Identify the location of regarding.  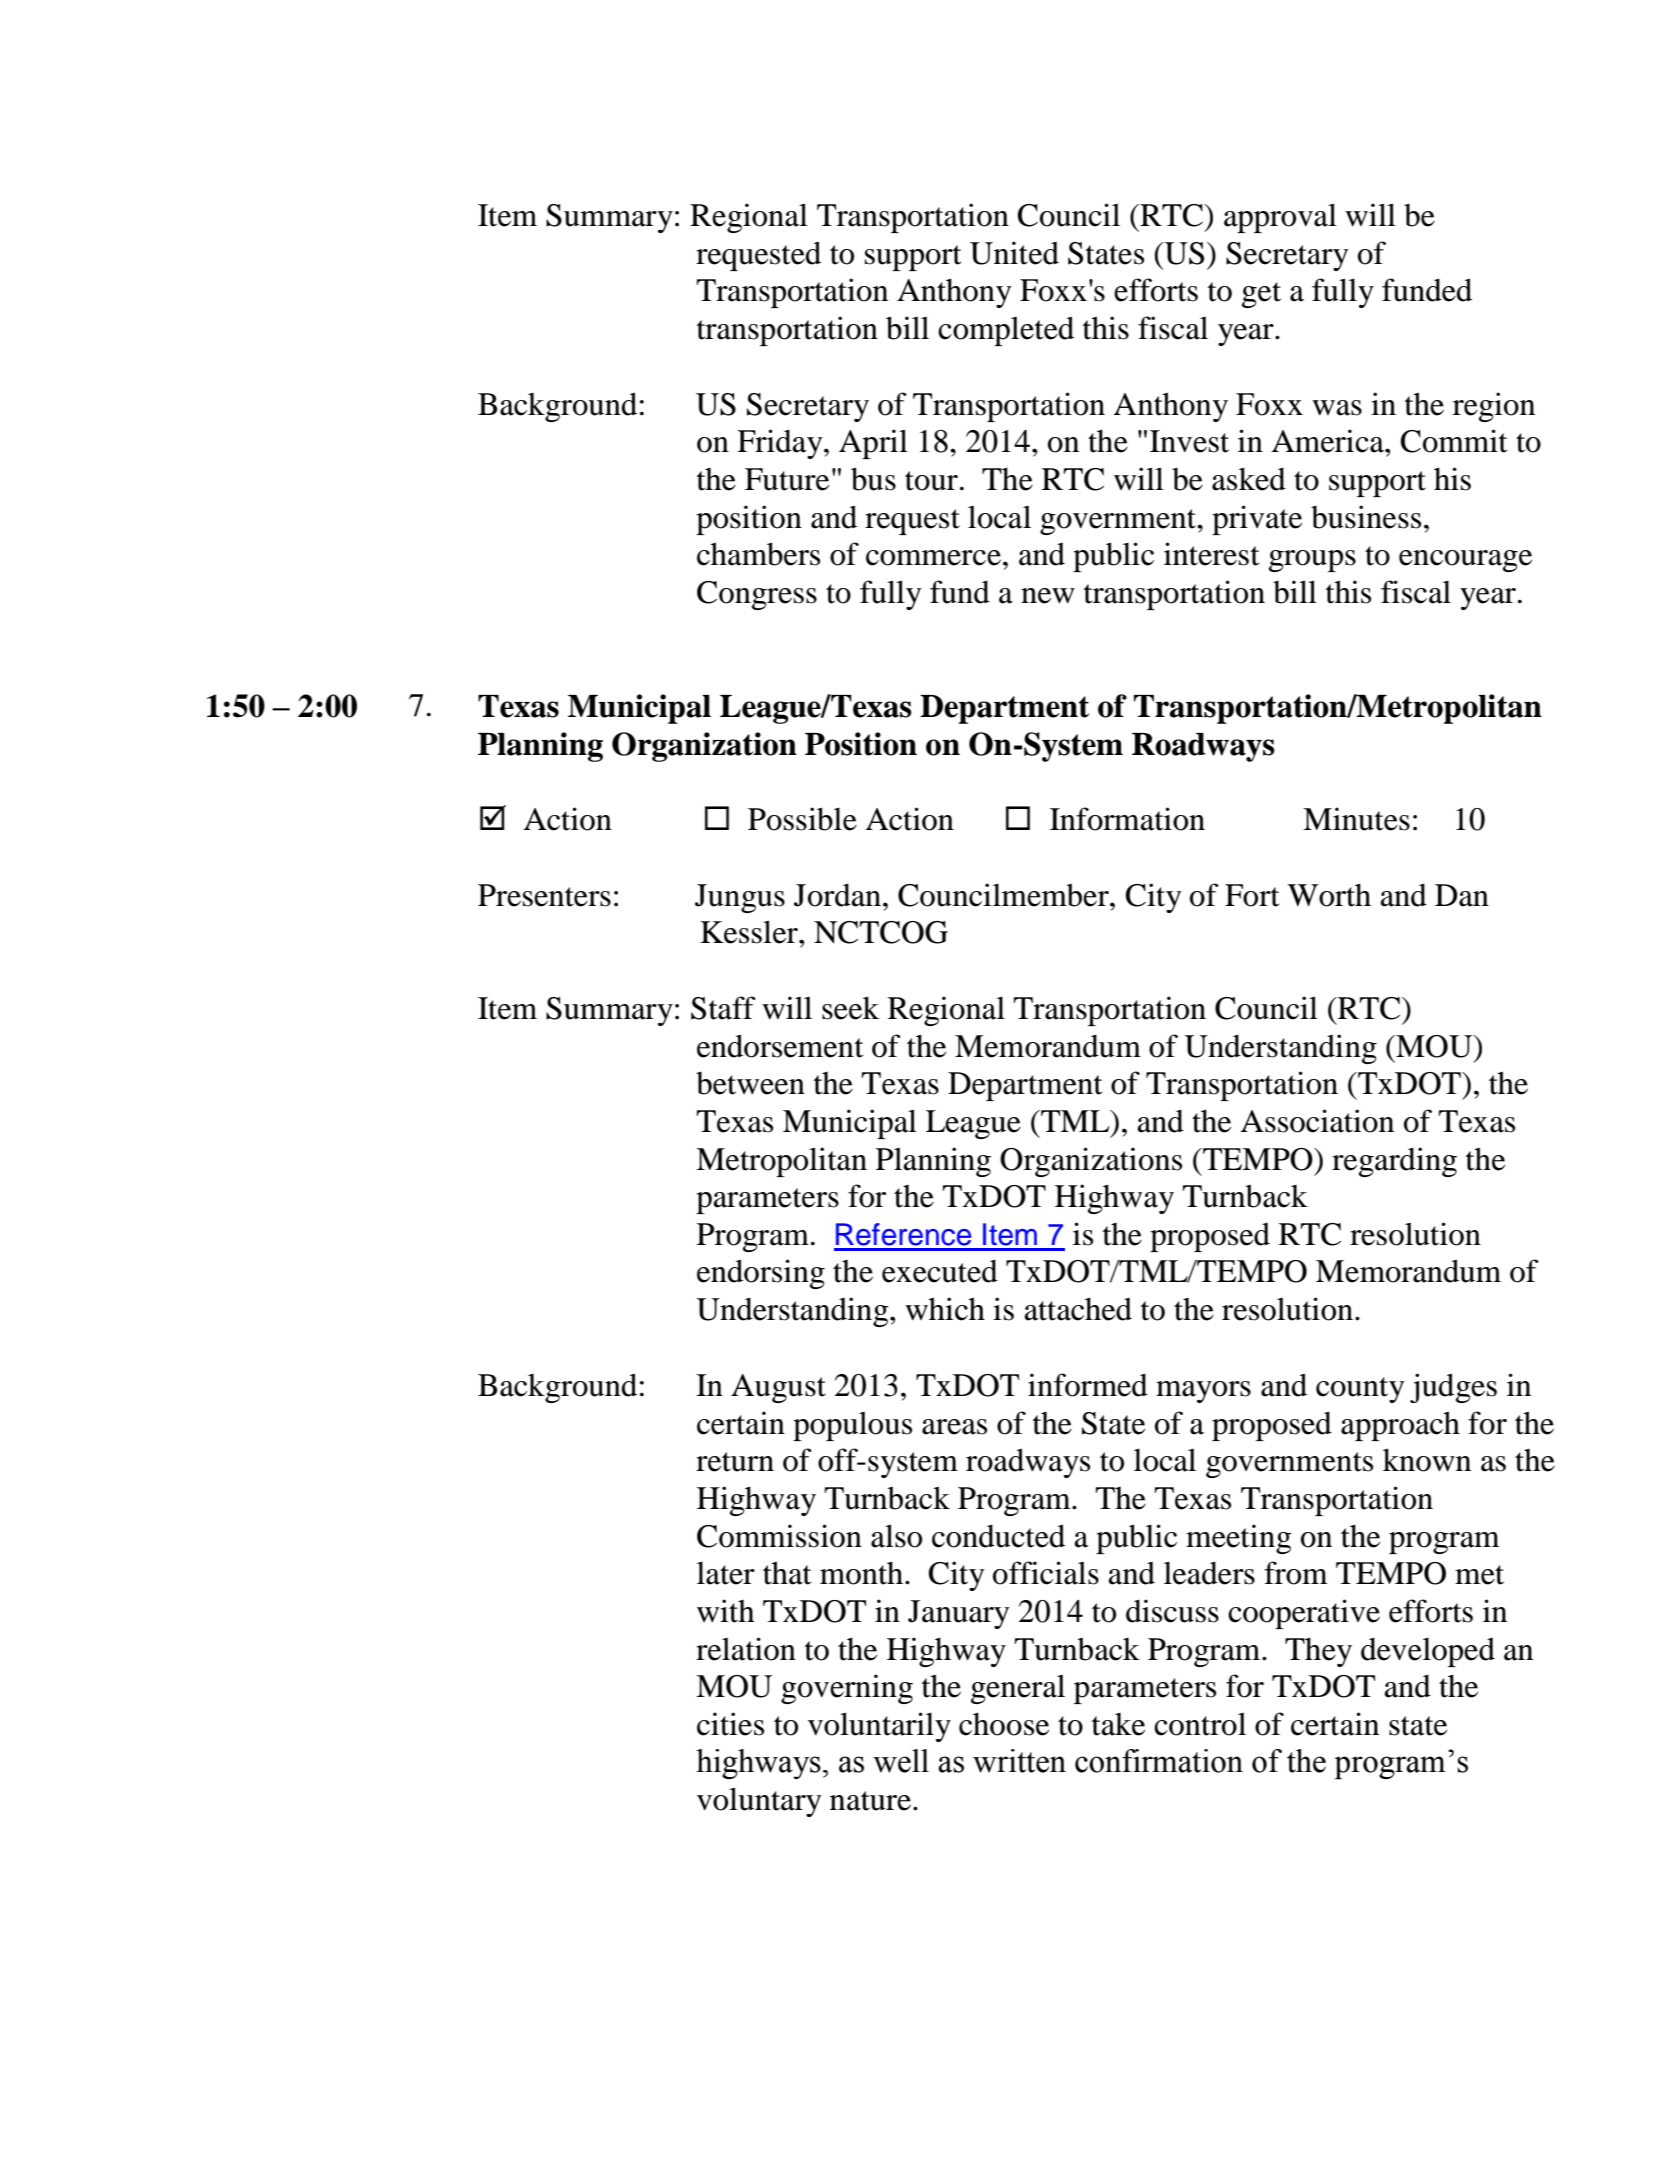
(1394, 1162).
